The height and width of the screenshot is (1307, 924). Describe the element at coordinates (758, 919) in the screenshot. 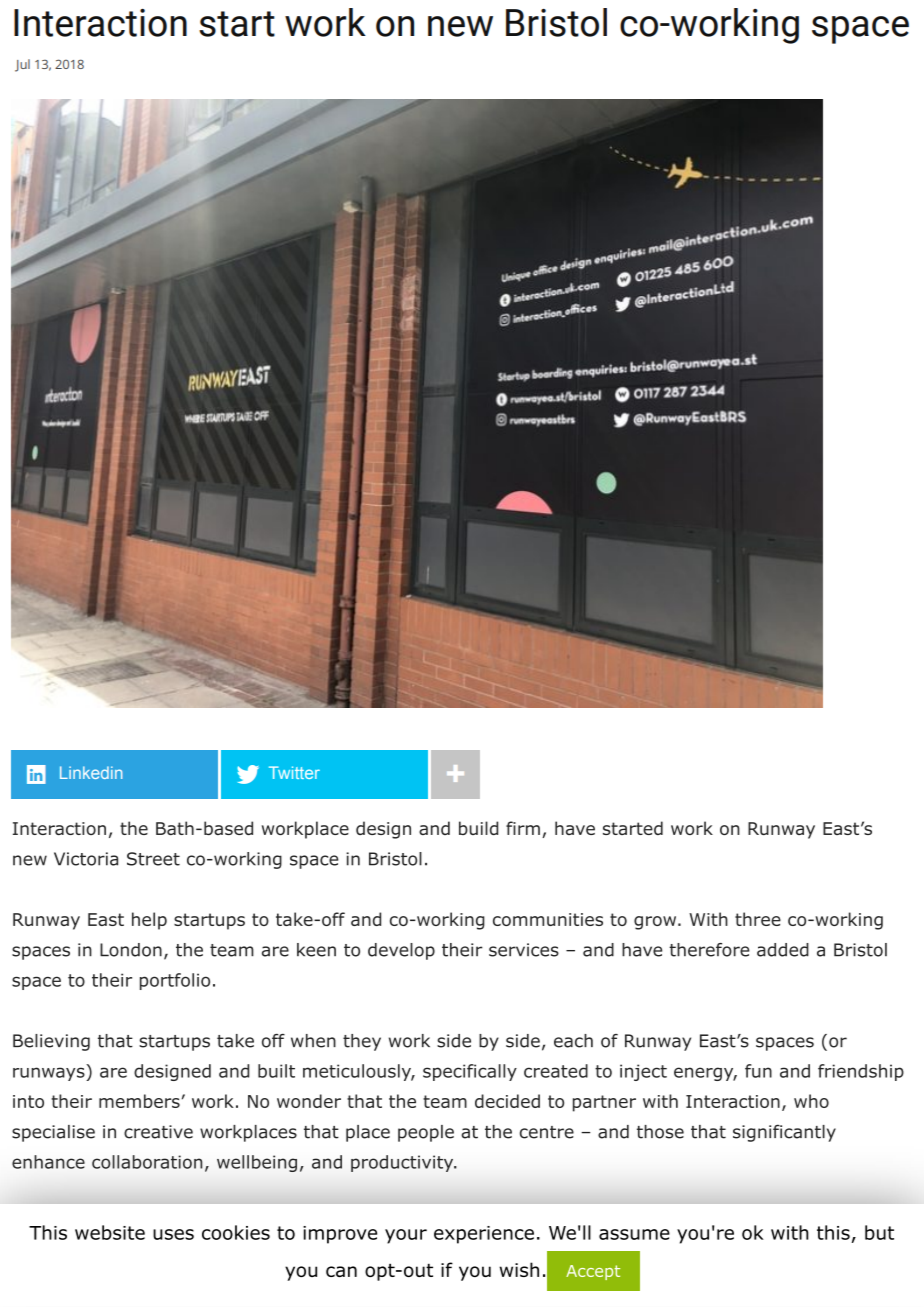

I see `three` at that location.
